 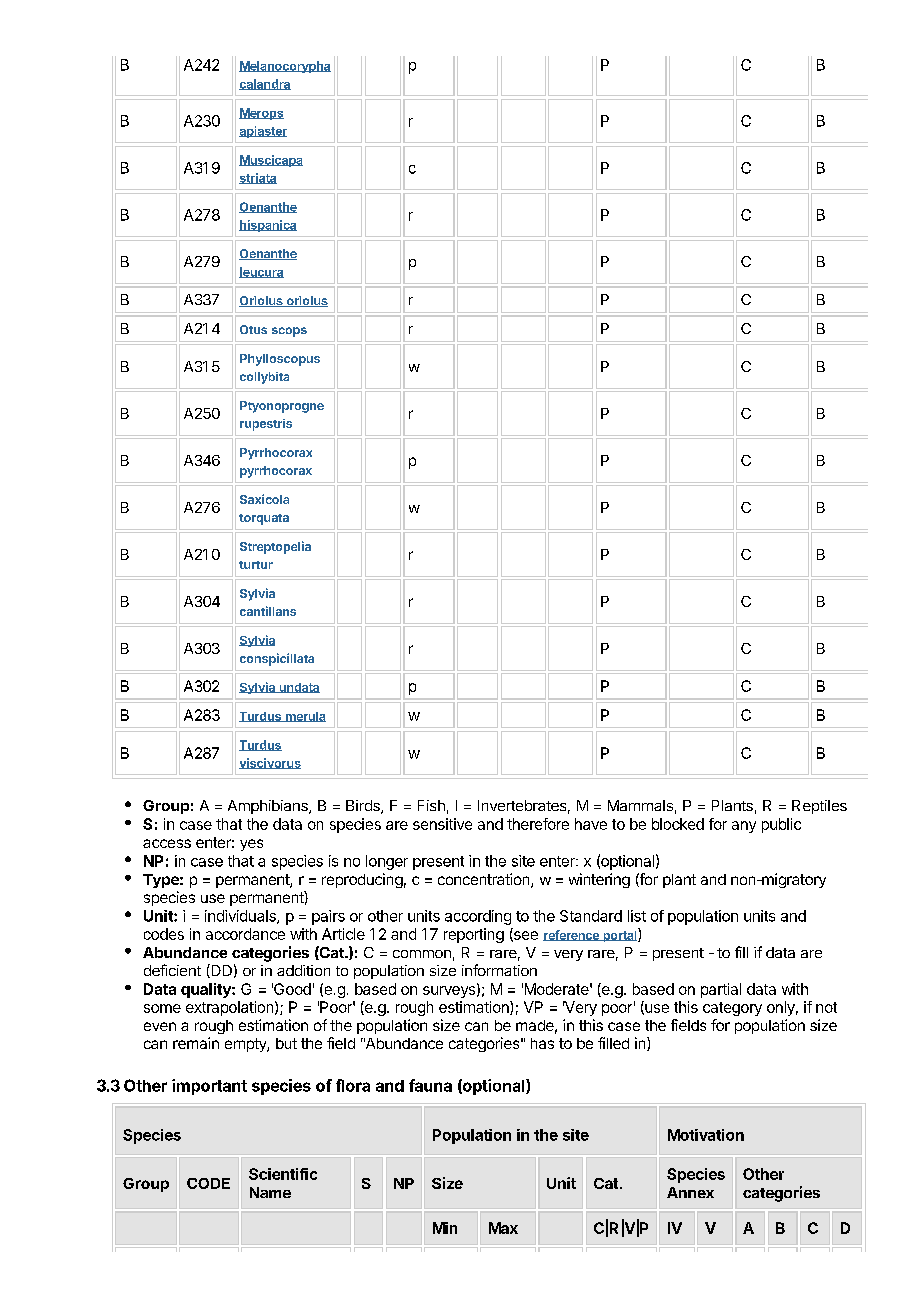 I want to click on Name, so click(x=270, y=1192).
